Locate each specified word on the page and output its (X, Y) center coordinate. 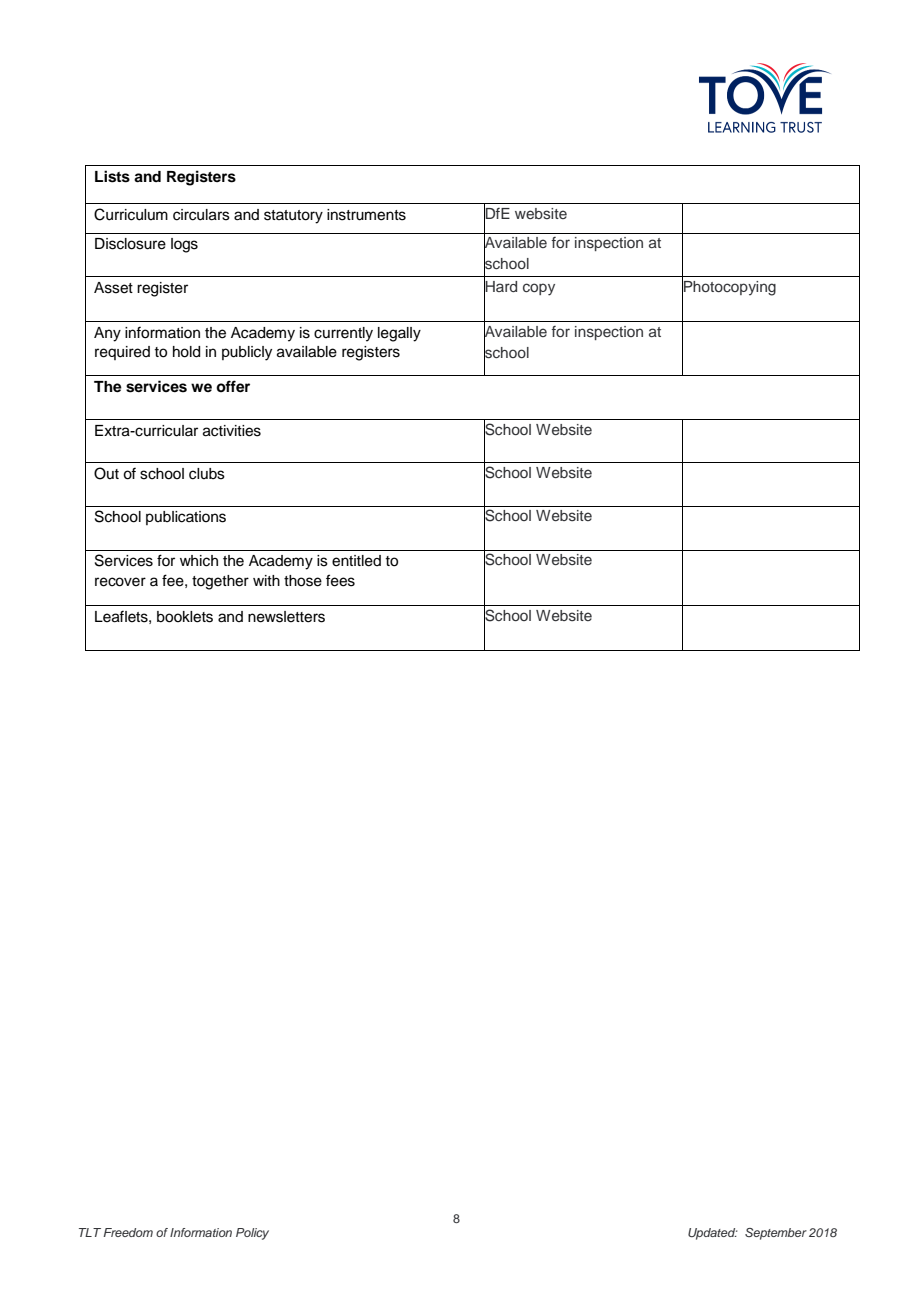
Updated (713, 1234)
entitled (356, 561)
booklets (185, 617)
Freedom (128, 1232)
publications (186, 518)
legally (399, 334)
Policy (252, 1234)
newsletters (286, 617)
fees (340, 580)
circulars (201, 215)
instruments (366, 215)
